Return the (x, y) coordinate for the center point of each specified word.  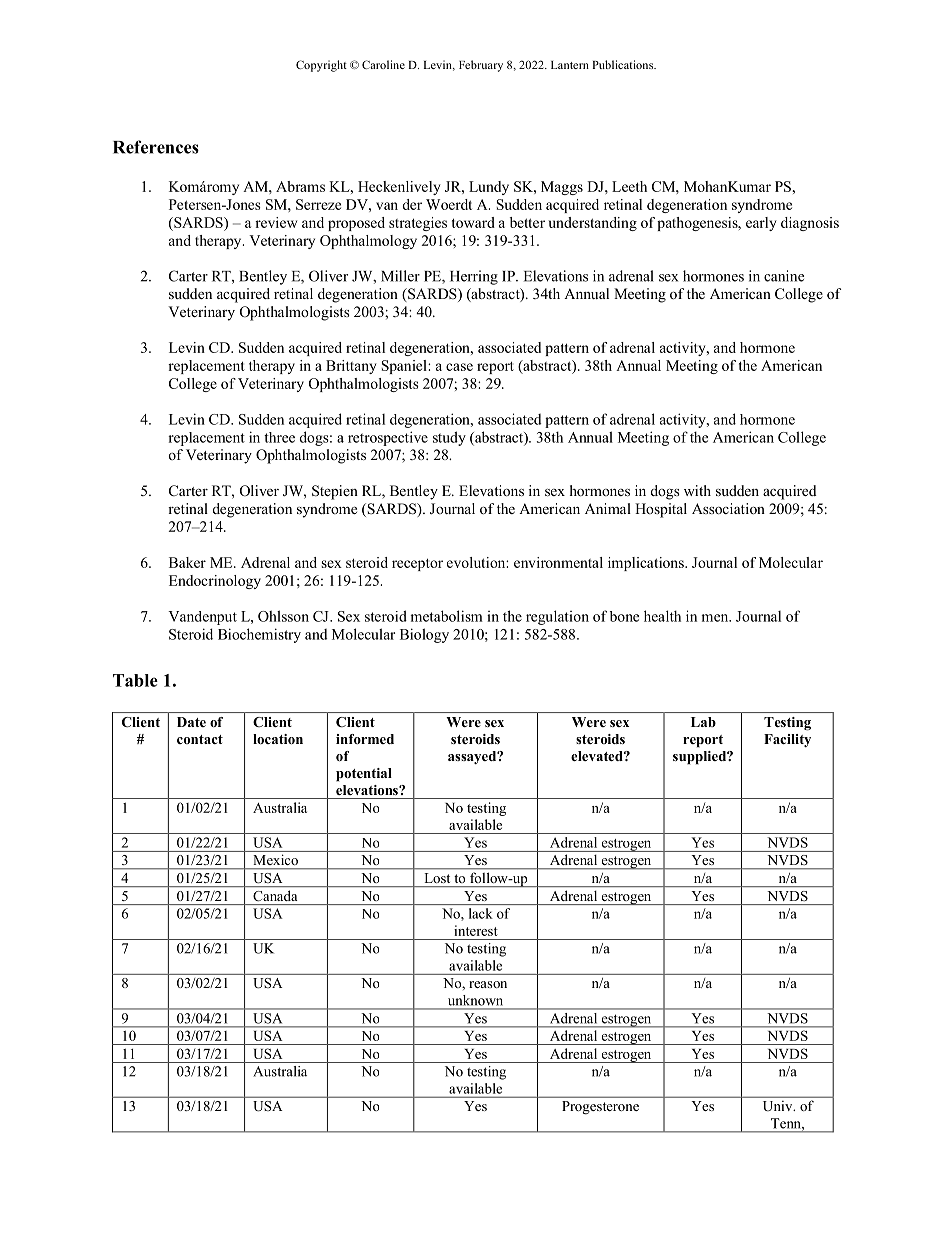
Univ (779, 1106)
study (449, 438)
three (279, 437)
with (697, 490)
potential (364, 775)
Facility (787, 740)
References (156, 147)
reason (488, 984)
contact (200, 739)
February (481, 66)
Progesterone (600, 1108)
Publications (624, 64)
